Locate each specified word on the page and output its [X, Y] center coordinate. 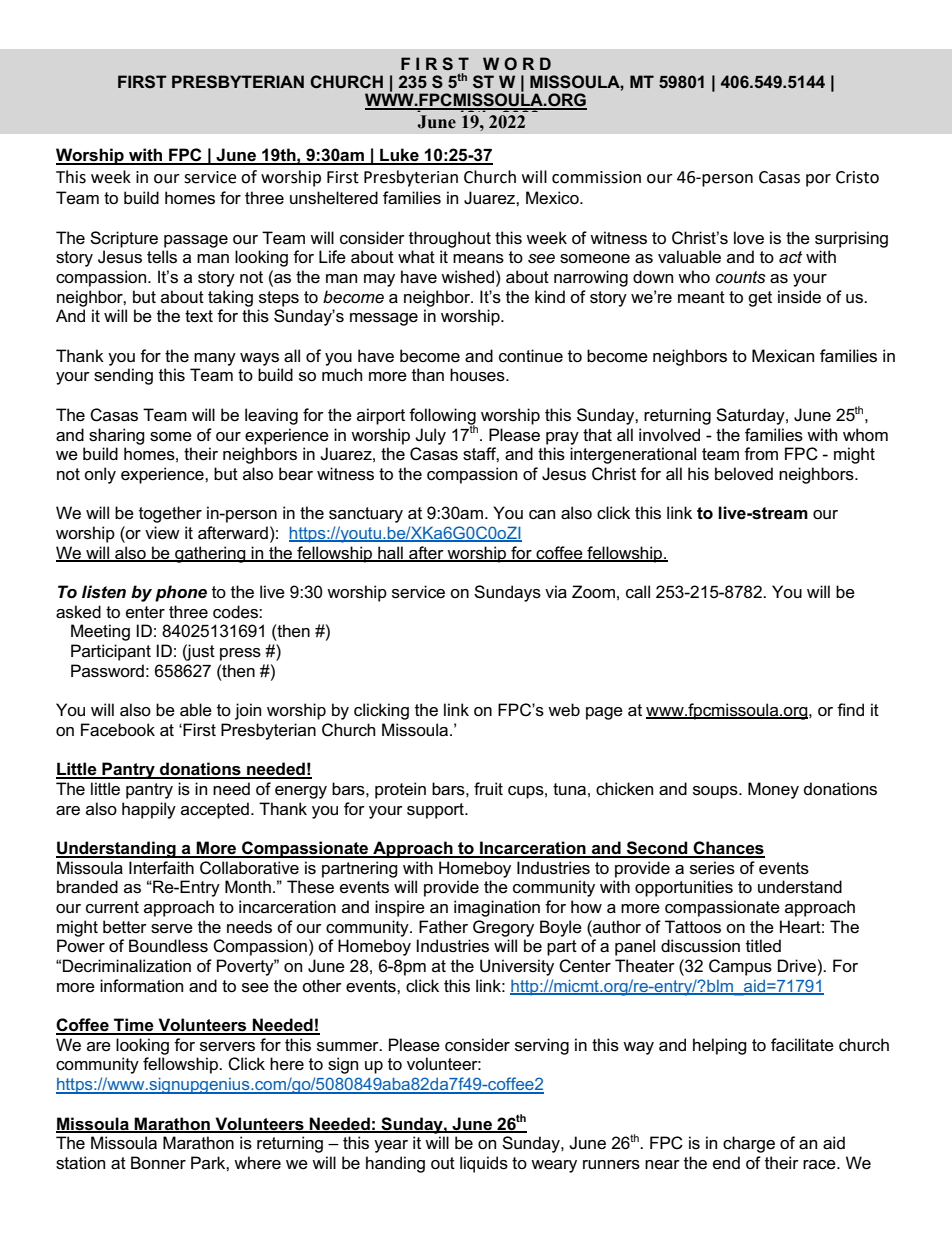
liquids [484, 1164]
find [850, 709]
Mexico [553, 198]
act [790, 257]
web [564, 709]
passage [196, 241]
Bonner [158, 1162]
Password [107, 671]
